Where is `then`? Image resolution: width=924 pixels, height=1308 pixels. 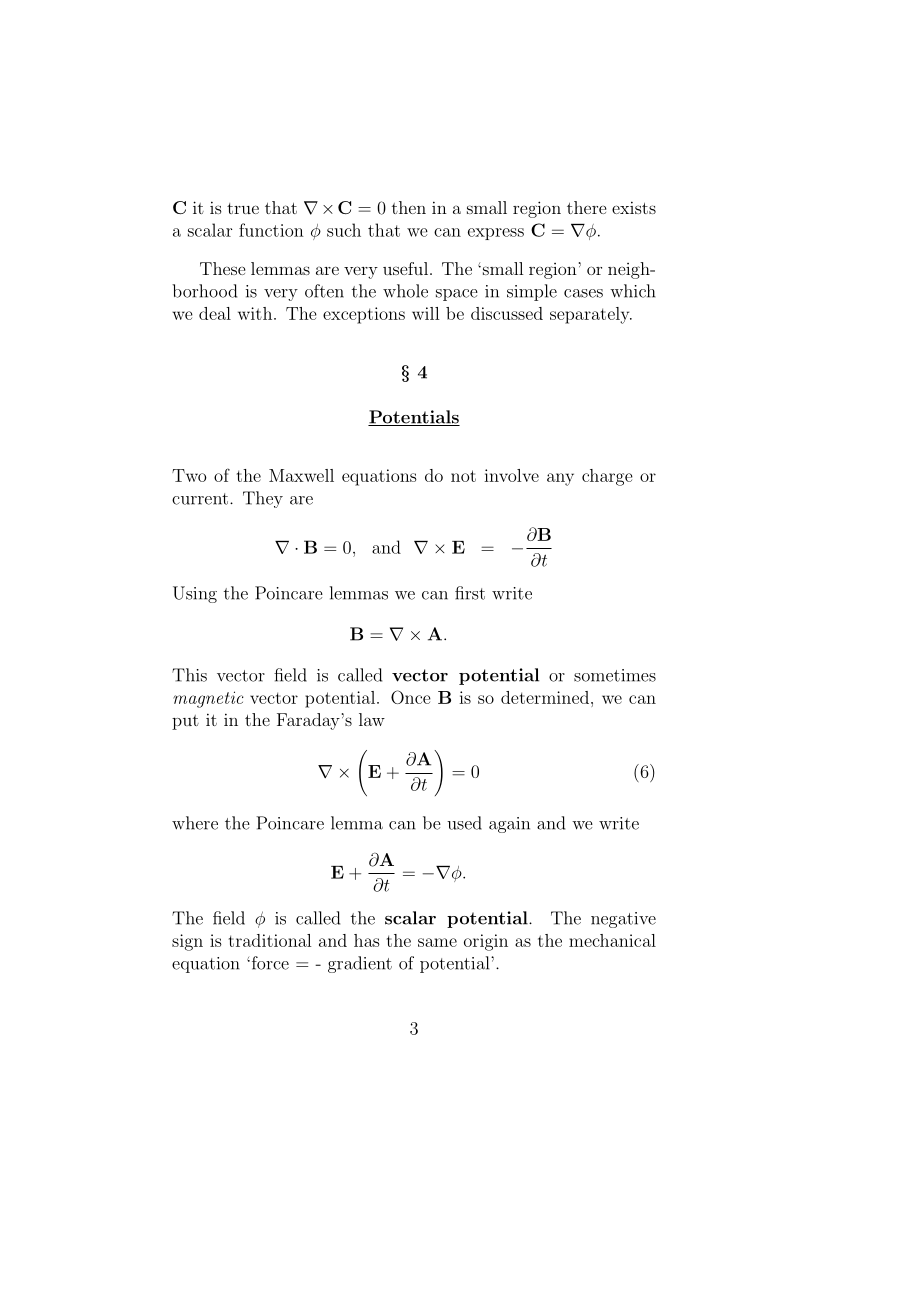 then is located at coordinates (409, 207).
